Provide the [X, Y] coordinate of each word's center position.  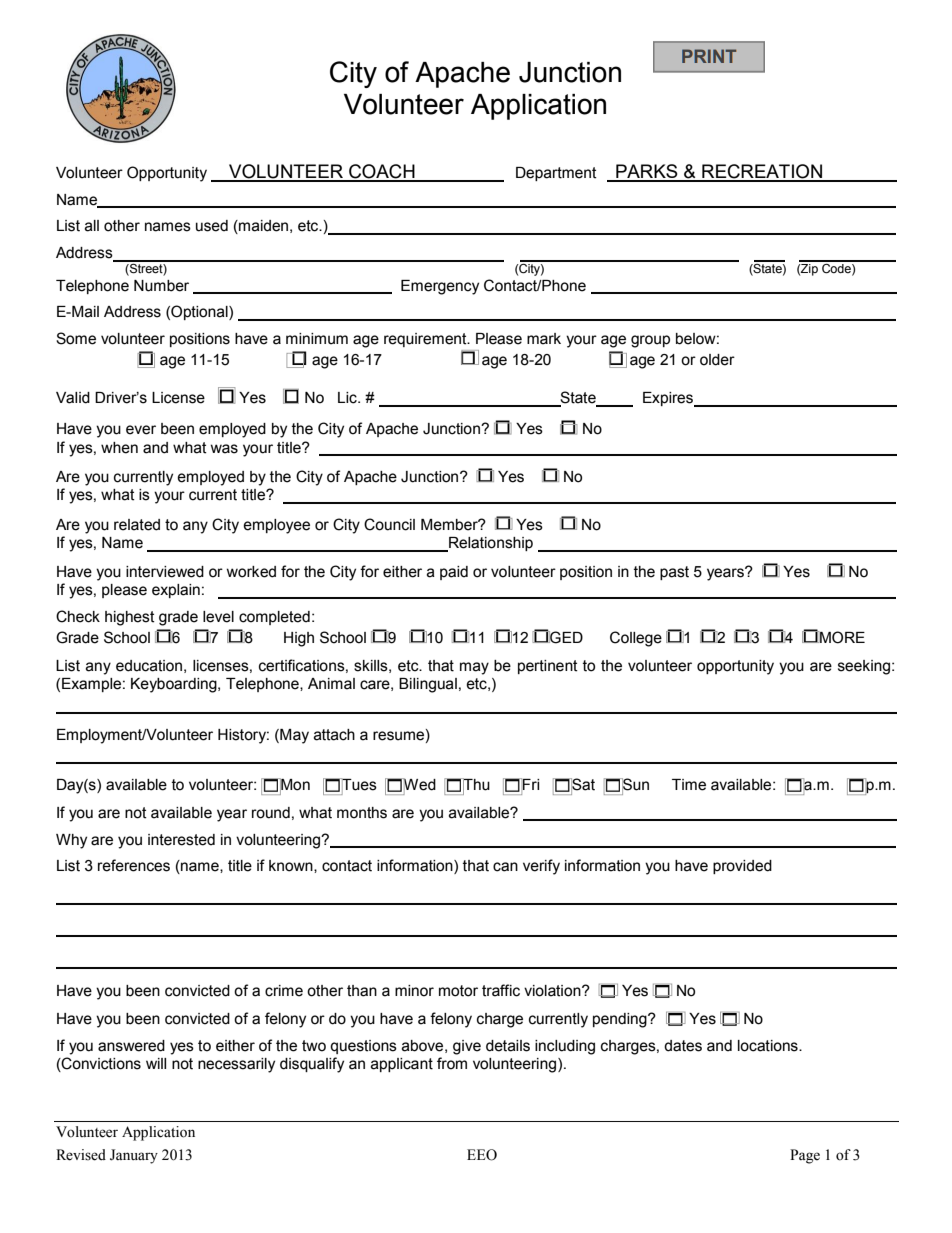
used [212, 226]
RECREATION [762, 172]
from [452, 1063]
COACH [382, 172]
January [134, 1156]
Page [805, 1156]
